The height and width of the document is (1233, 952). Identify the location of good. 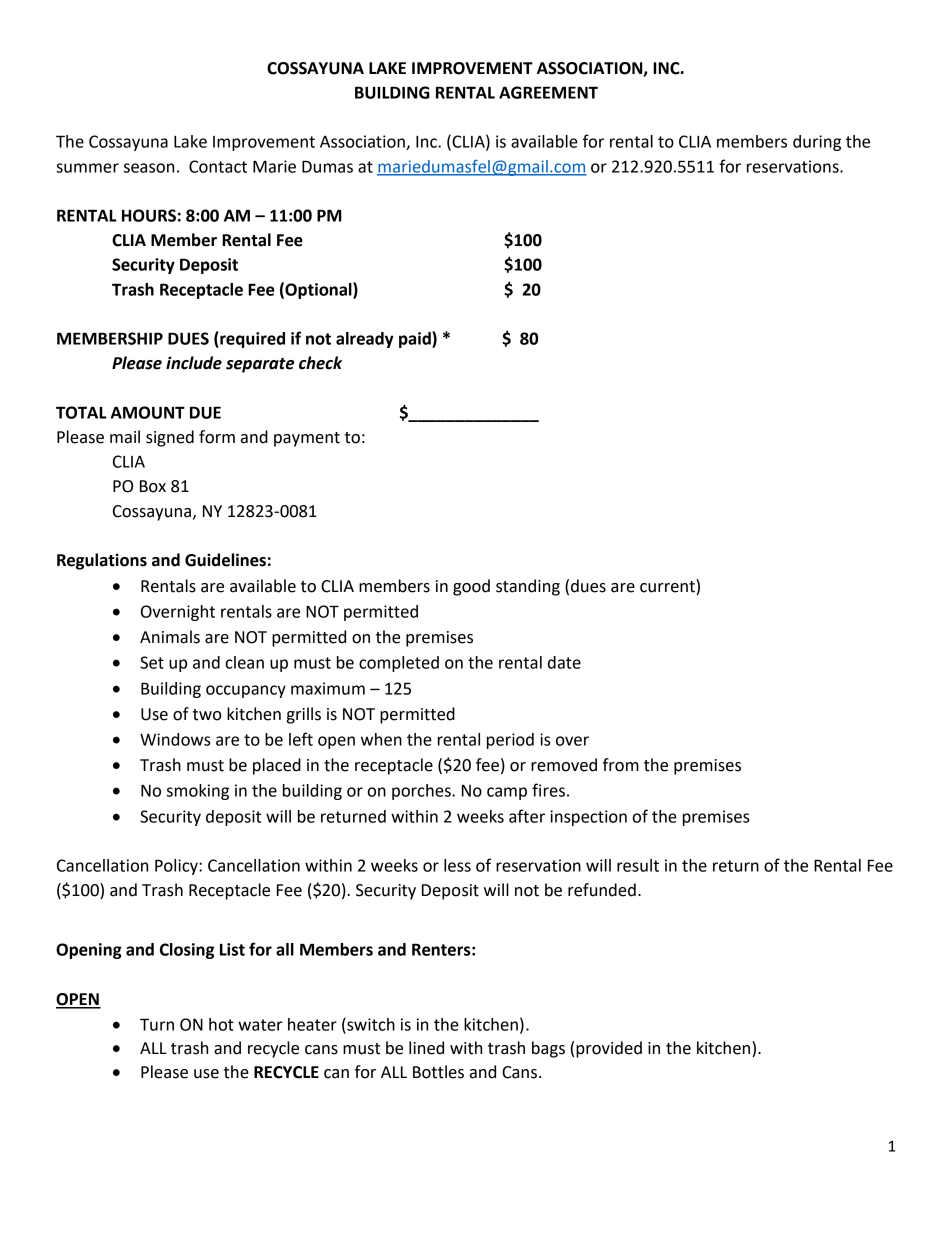
(471, 587).
